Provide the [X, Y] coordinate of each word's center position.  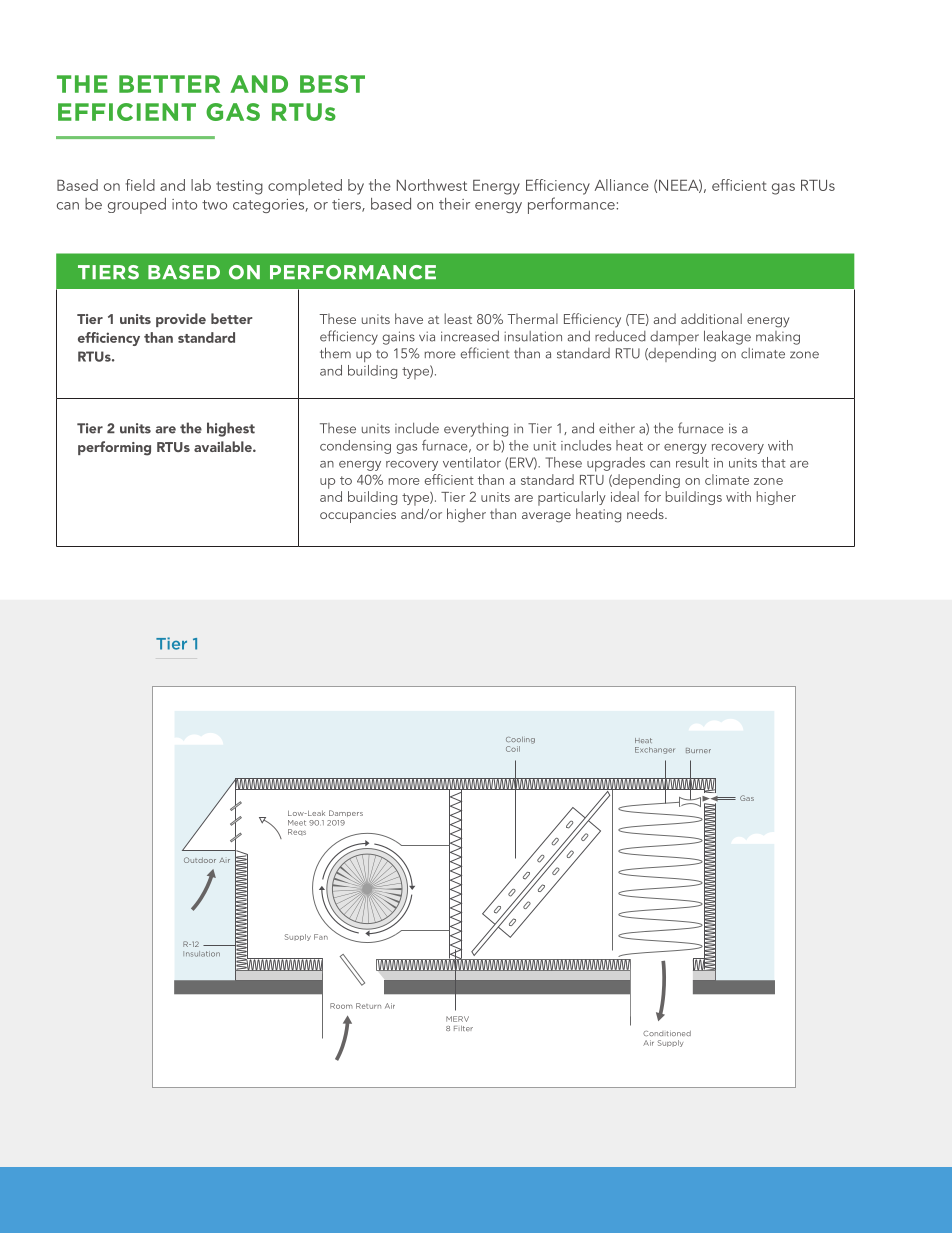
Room [341, 1006]
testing [239, 187]
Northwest [432, 185]
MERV [457, 1019]
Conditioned [667, 1033]
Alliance [622, 185]
